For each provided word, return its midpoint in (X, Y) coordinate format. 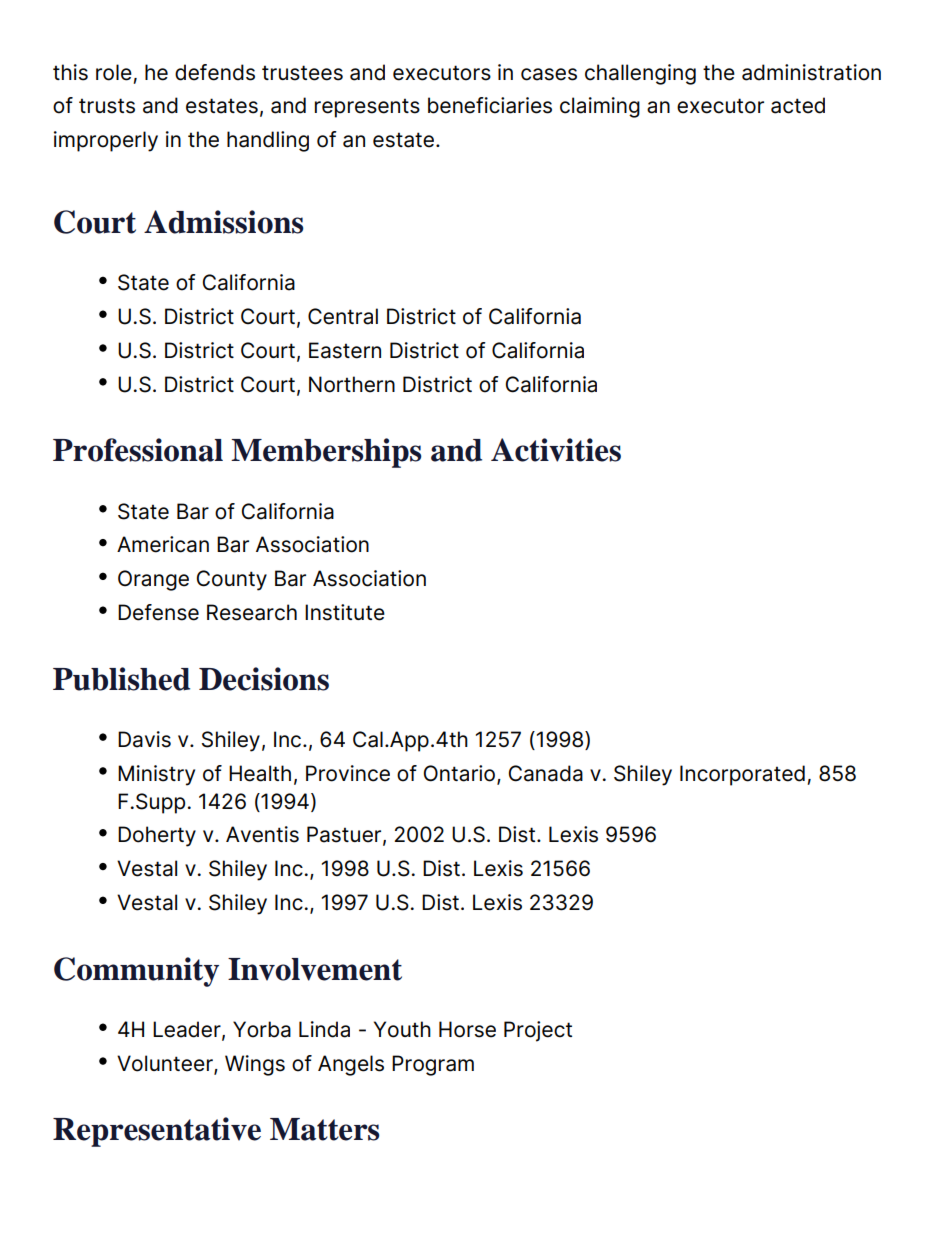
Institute (345, 612)
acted (798, 105)
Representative (157, 1132)
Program (433, 1065)
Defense (158, 612)
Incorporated (742, 775)
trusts (107, 106)
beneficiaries (490, 105)
